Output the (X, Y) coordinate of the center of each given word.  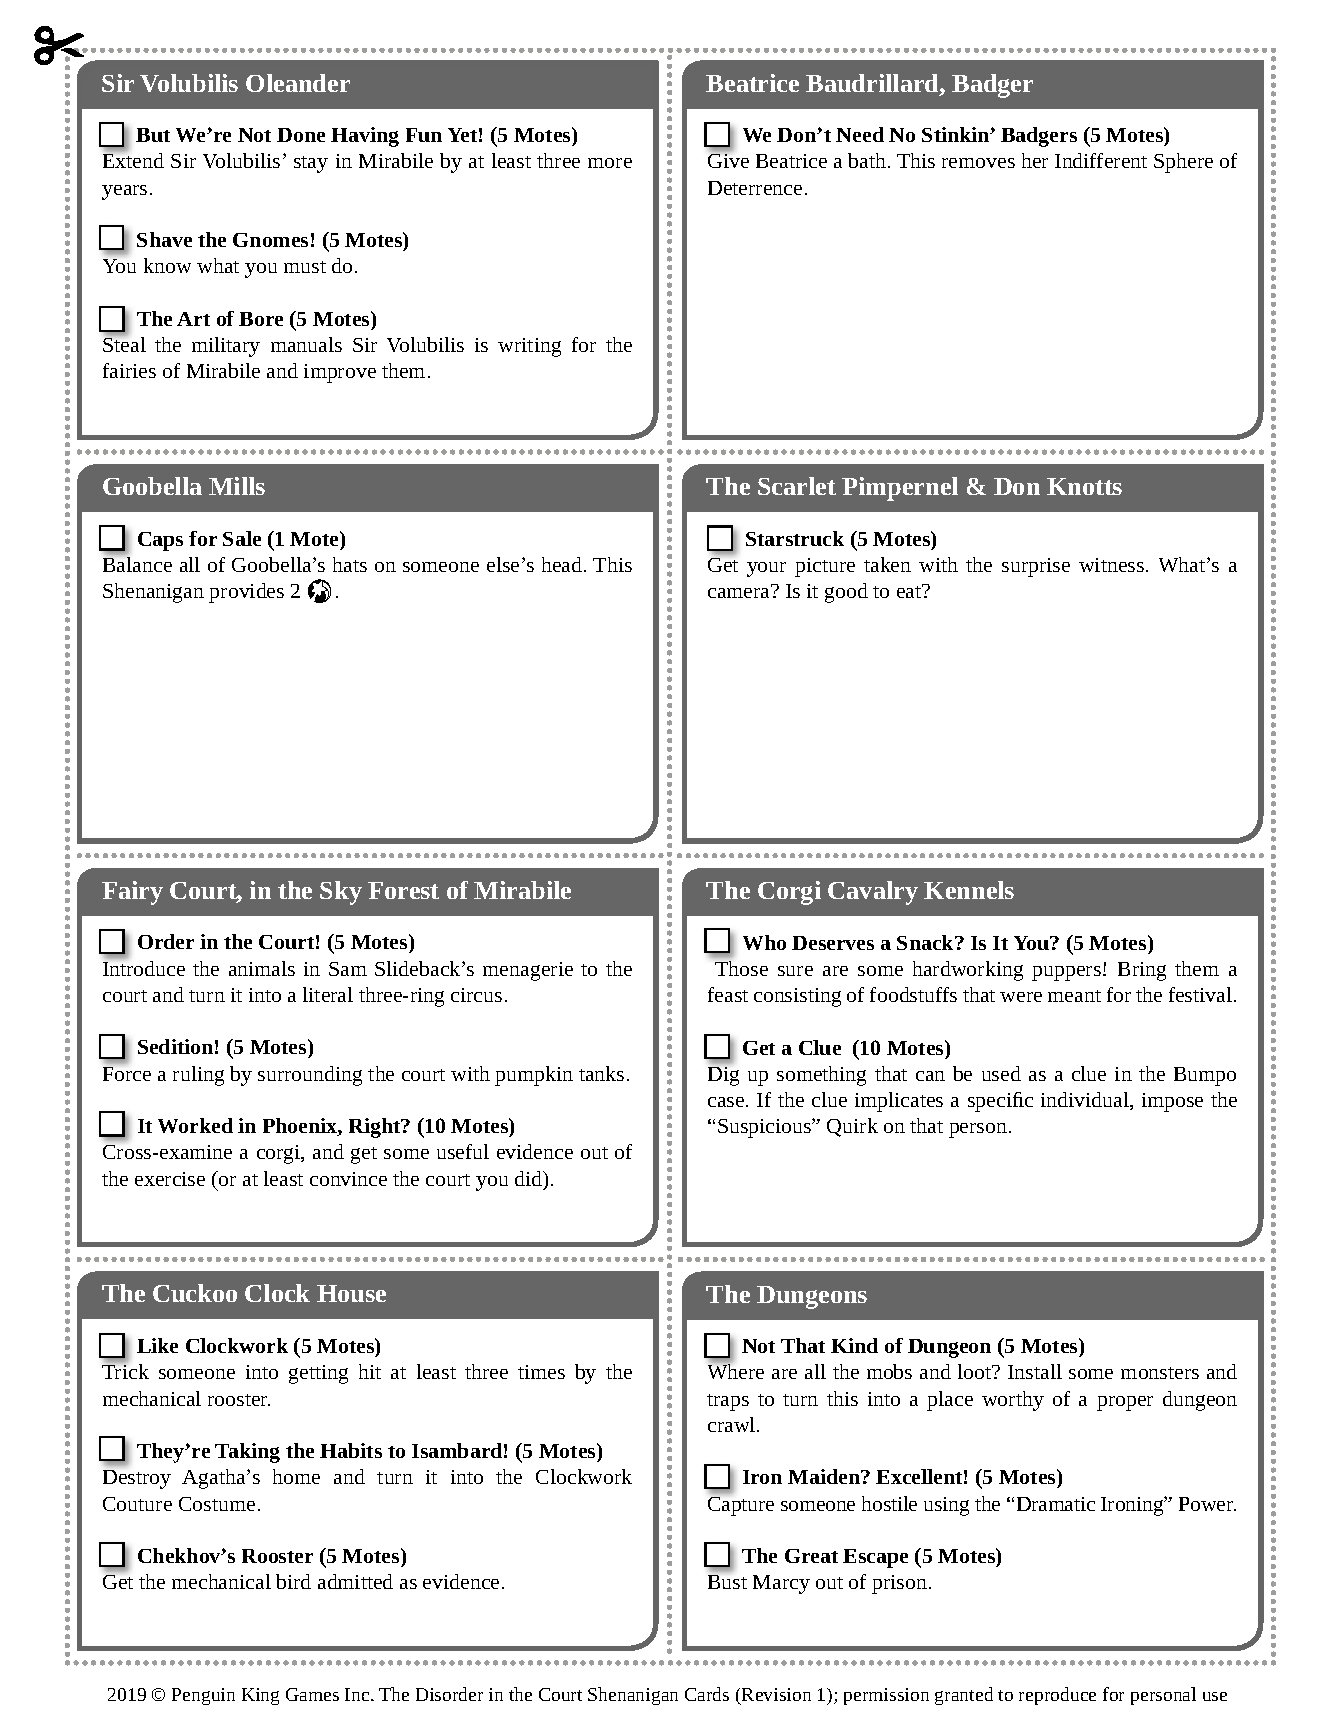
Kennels (969, 890)
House (351, 1293)
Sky (341, 893)
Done (301, 135)
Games (312, 1694)
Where (736, 1370)
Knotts (1084, 486)
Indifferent (1101, 160)
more (610, 163)
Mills (237, 486)
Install (1035, 1371)
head (563, 564)
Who (764, 942)
